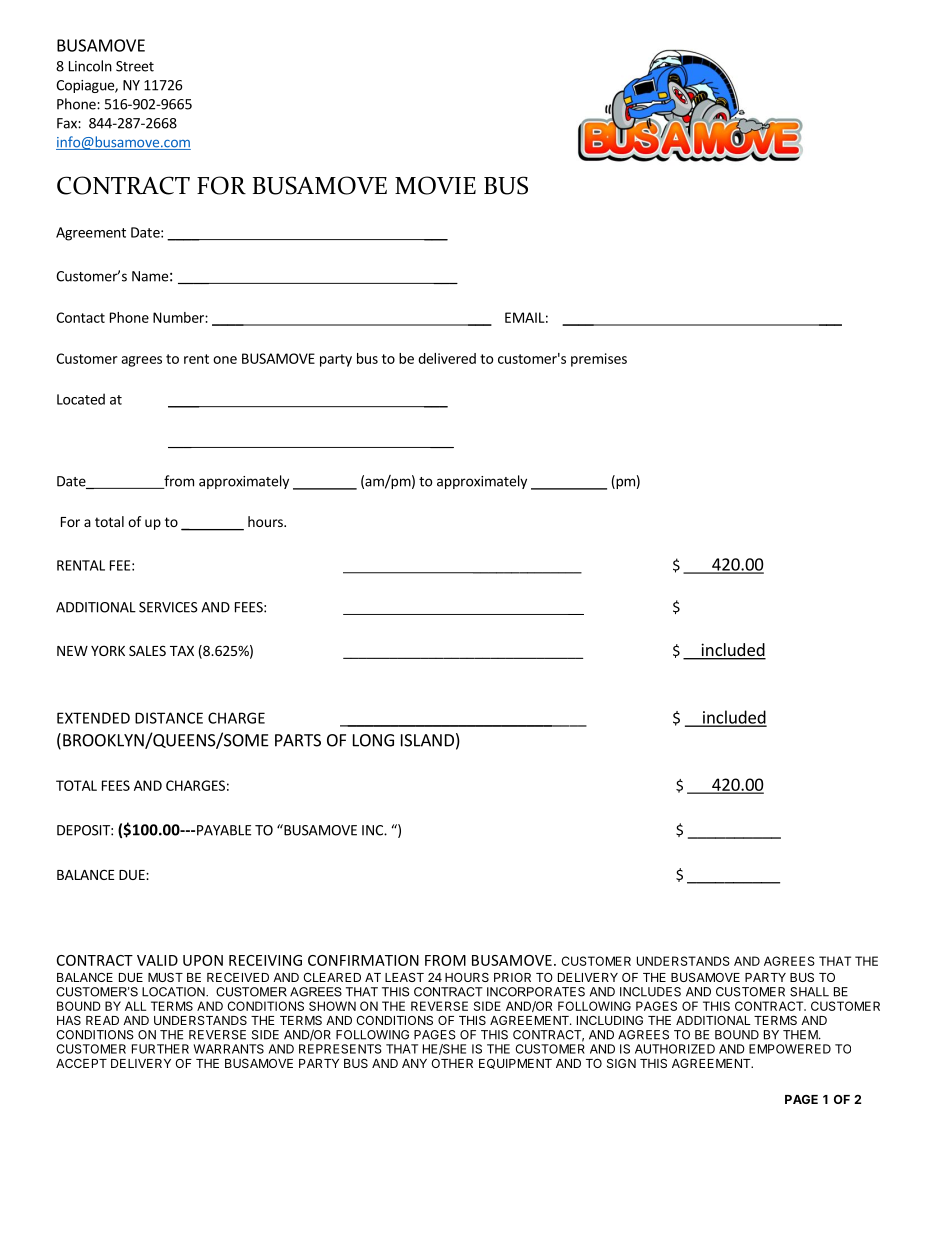  I want to click on SALES, so click(147, 650).
